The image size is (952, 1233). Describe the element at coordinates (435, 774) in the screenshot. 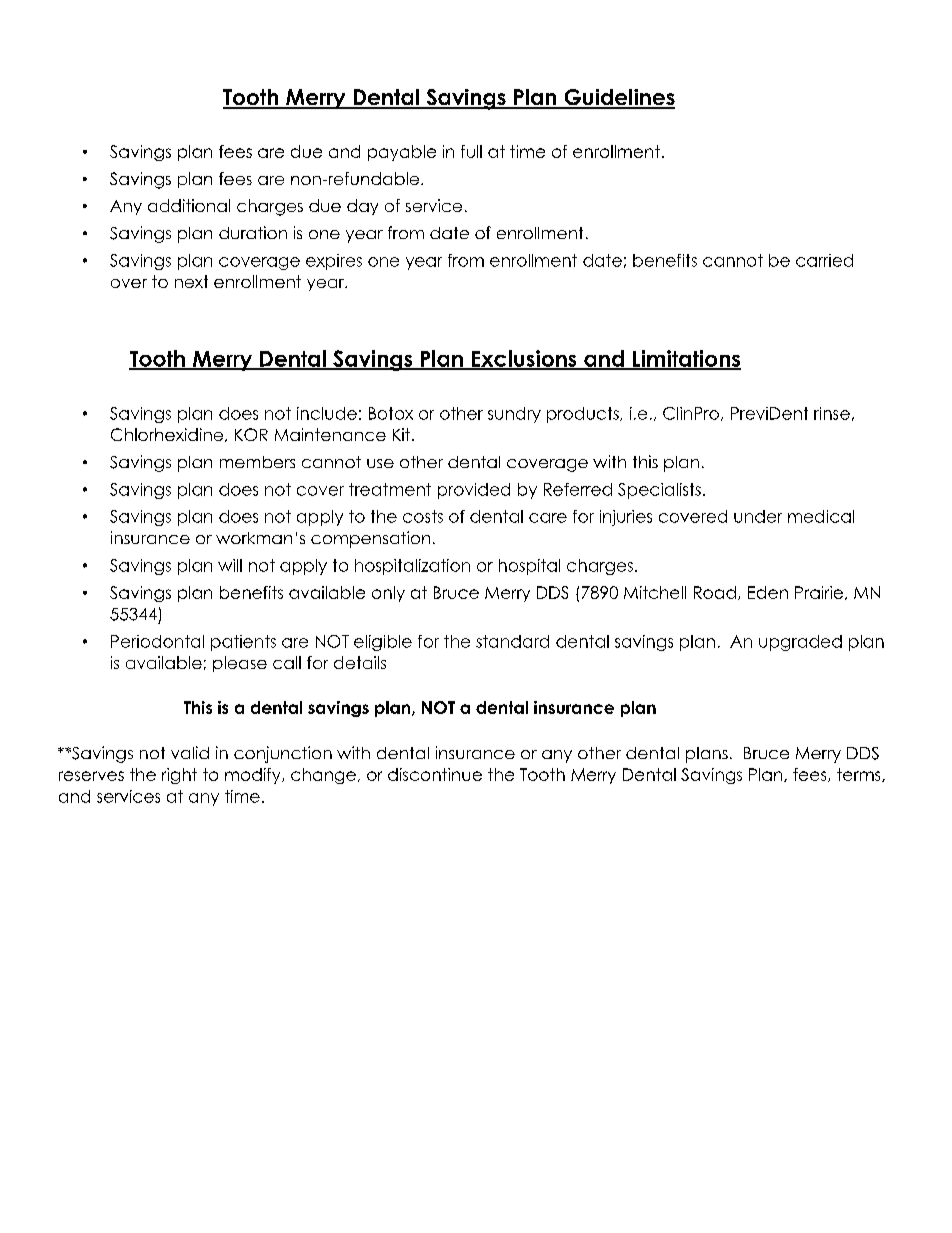

I see `discontinue` at that location.
